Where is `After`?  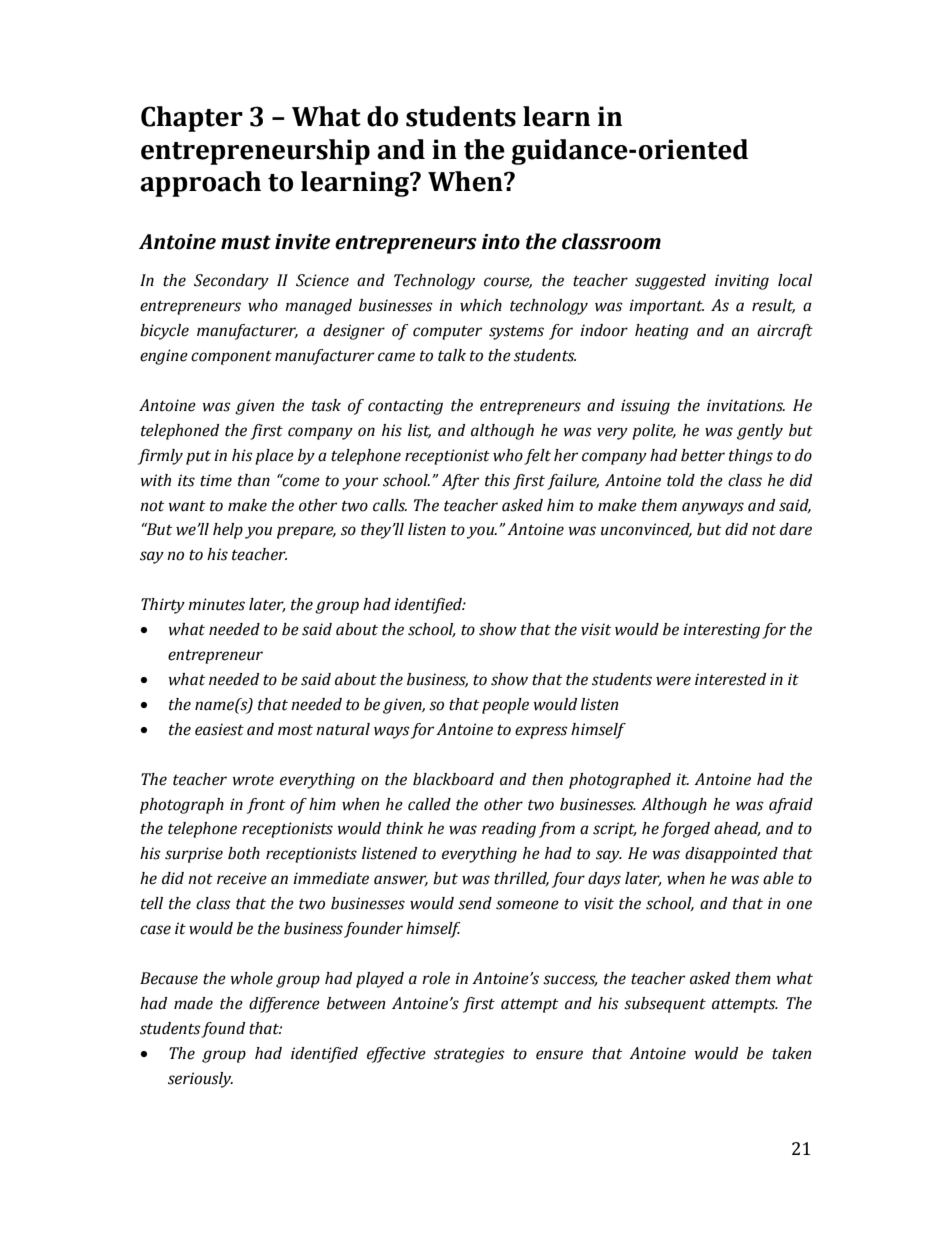
After is located at coordinates (460, 482).
